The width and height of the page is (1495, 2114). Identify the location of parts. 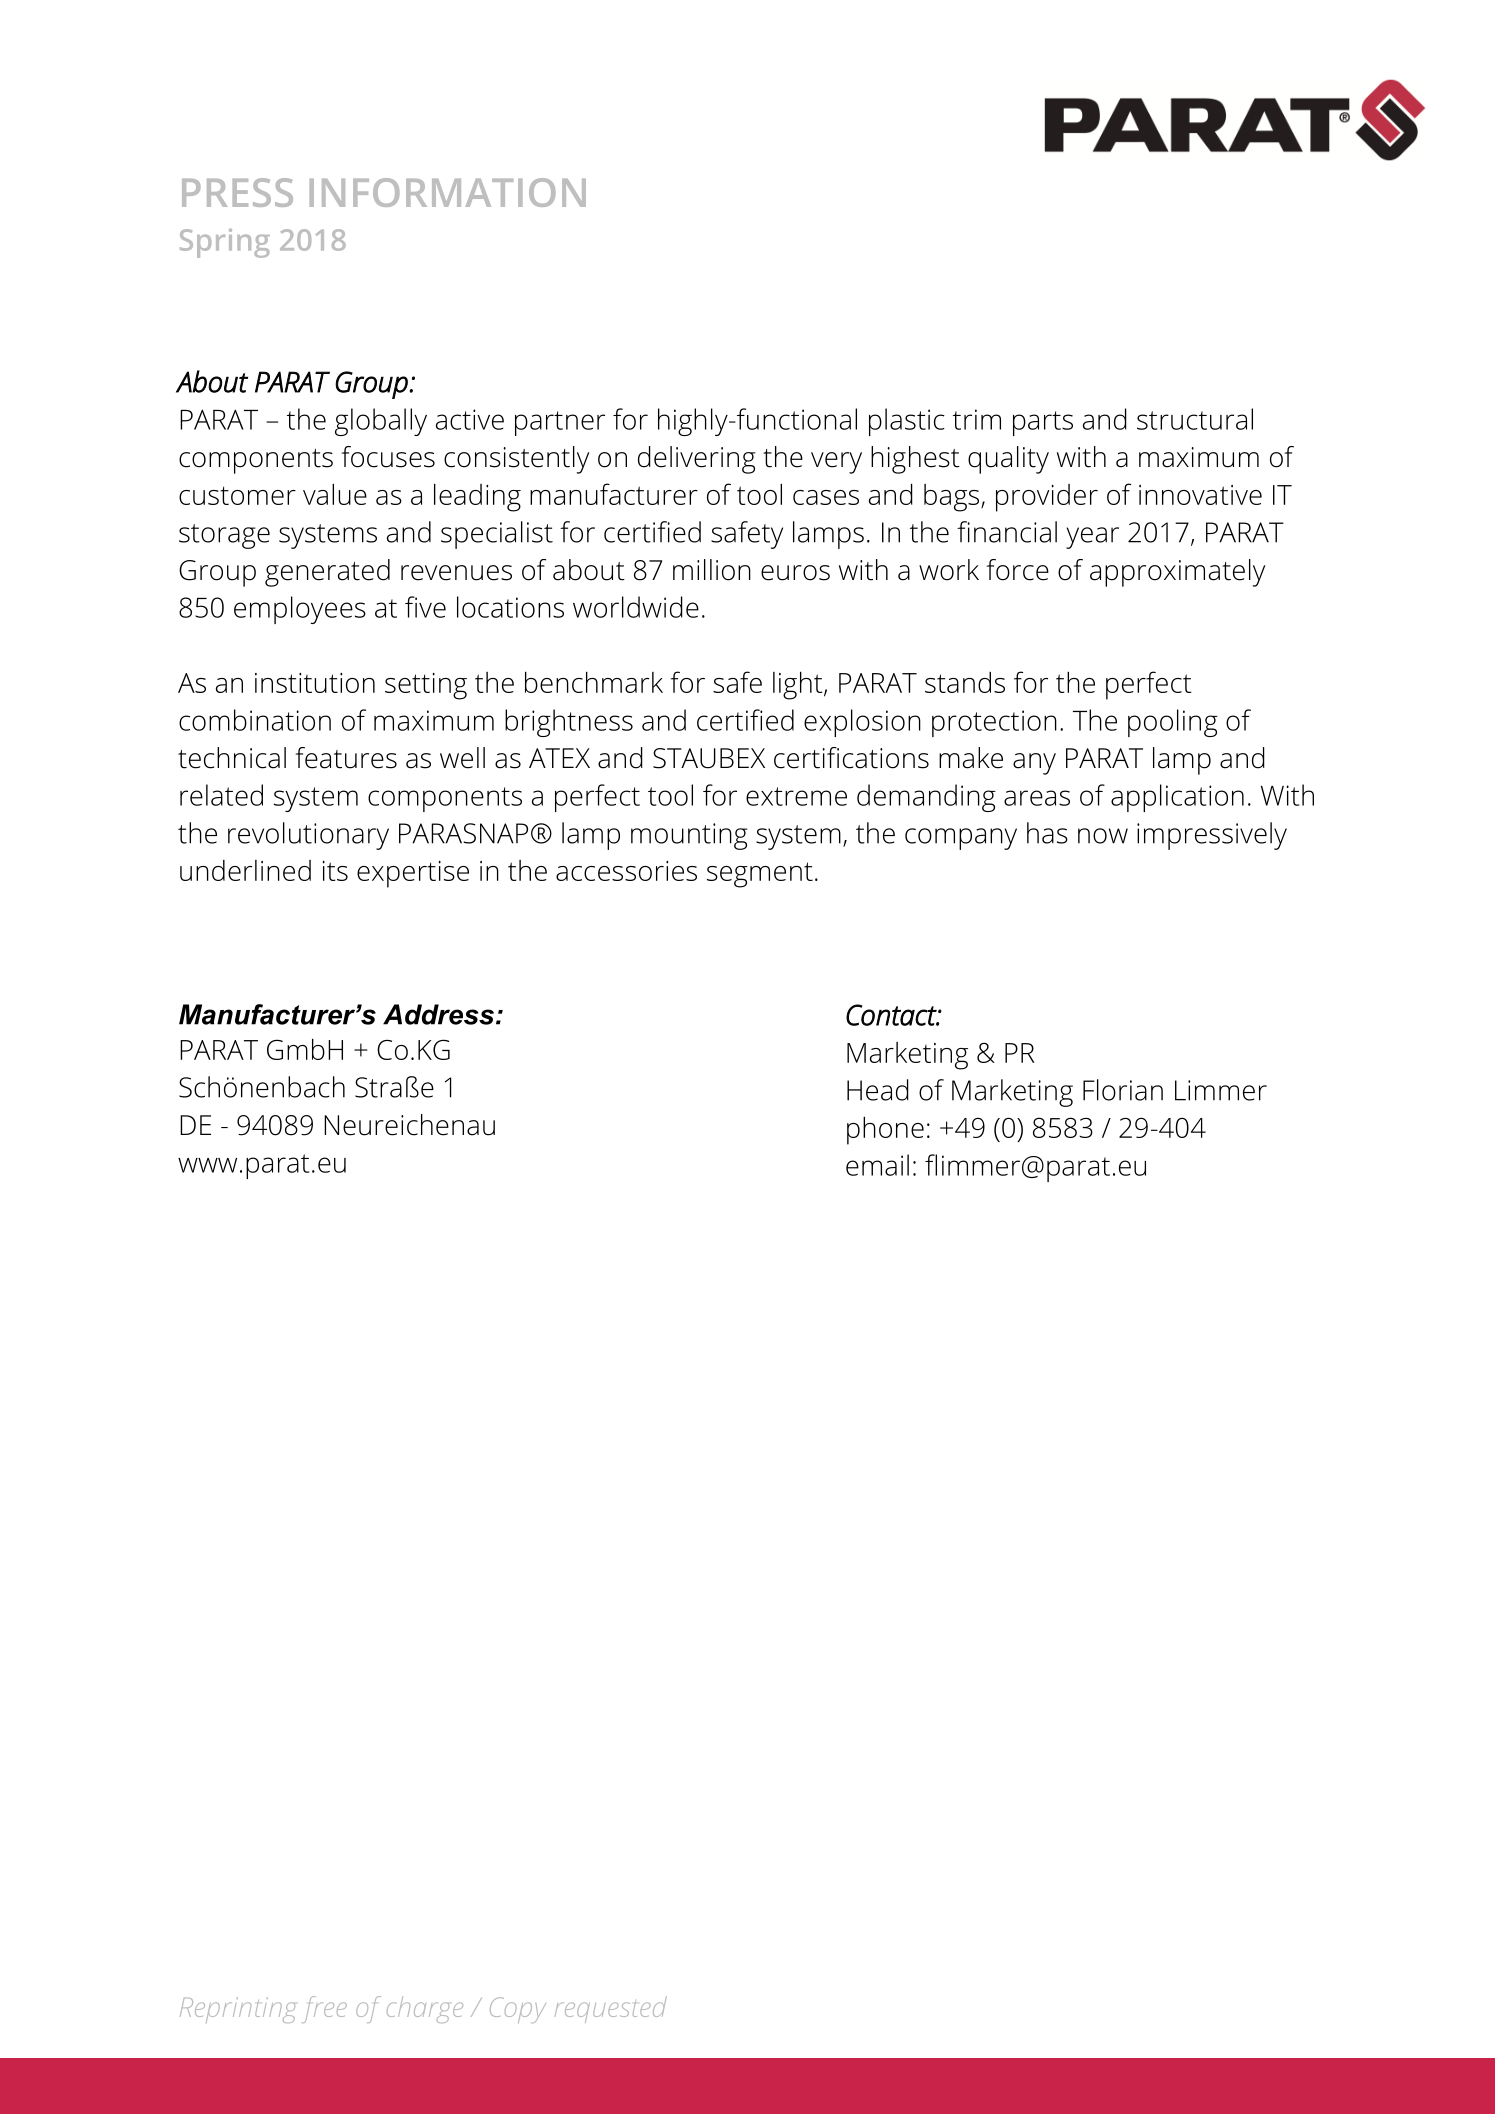
(1043, 423).
